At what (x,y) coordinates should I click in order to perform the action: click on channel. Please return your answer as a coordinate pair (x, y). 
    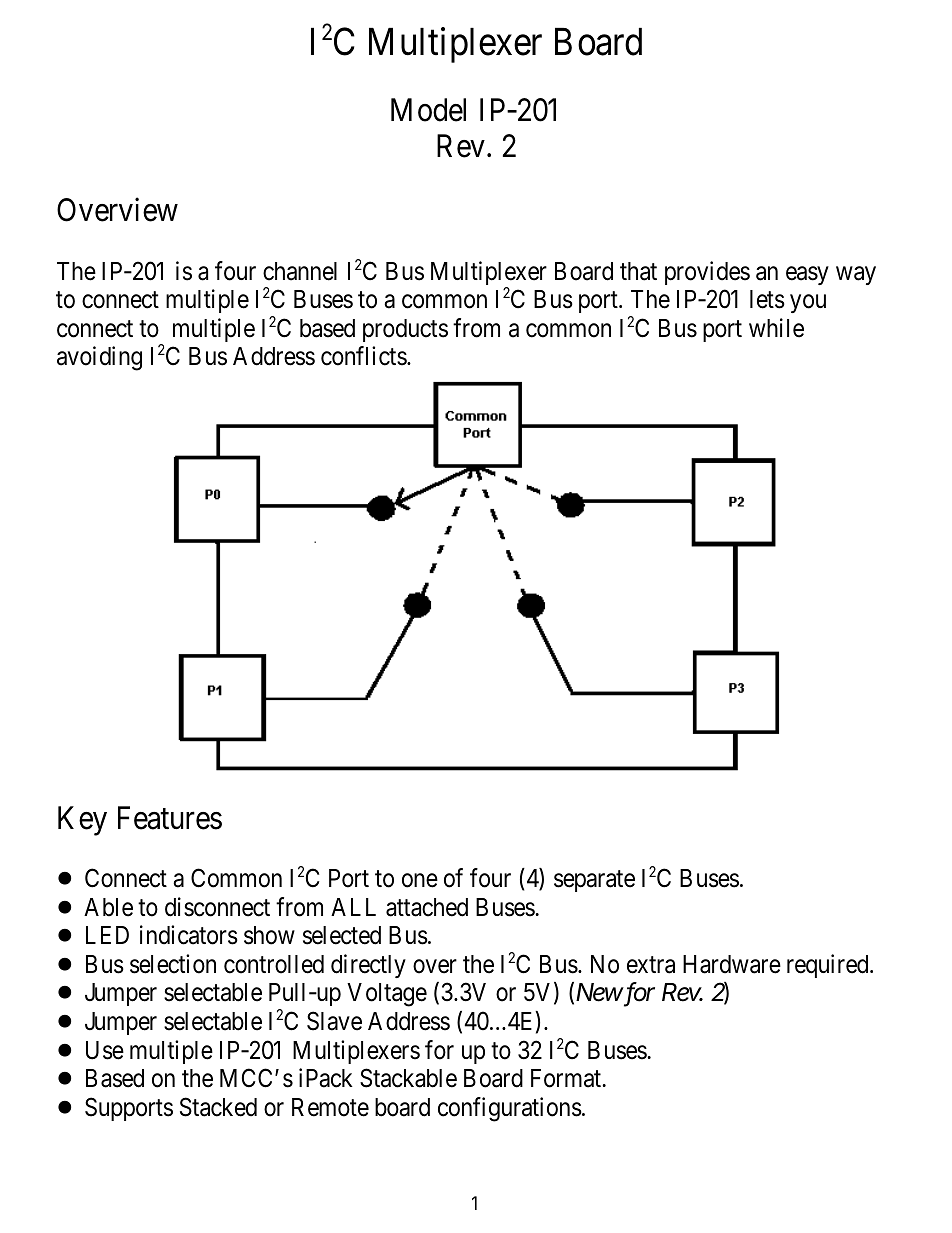
    Looking at the image, I should click on (300, 271).
